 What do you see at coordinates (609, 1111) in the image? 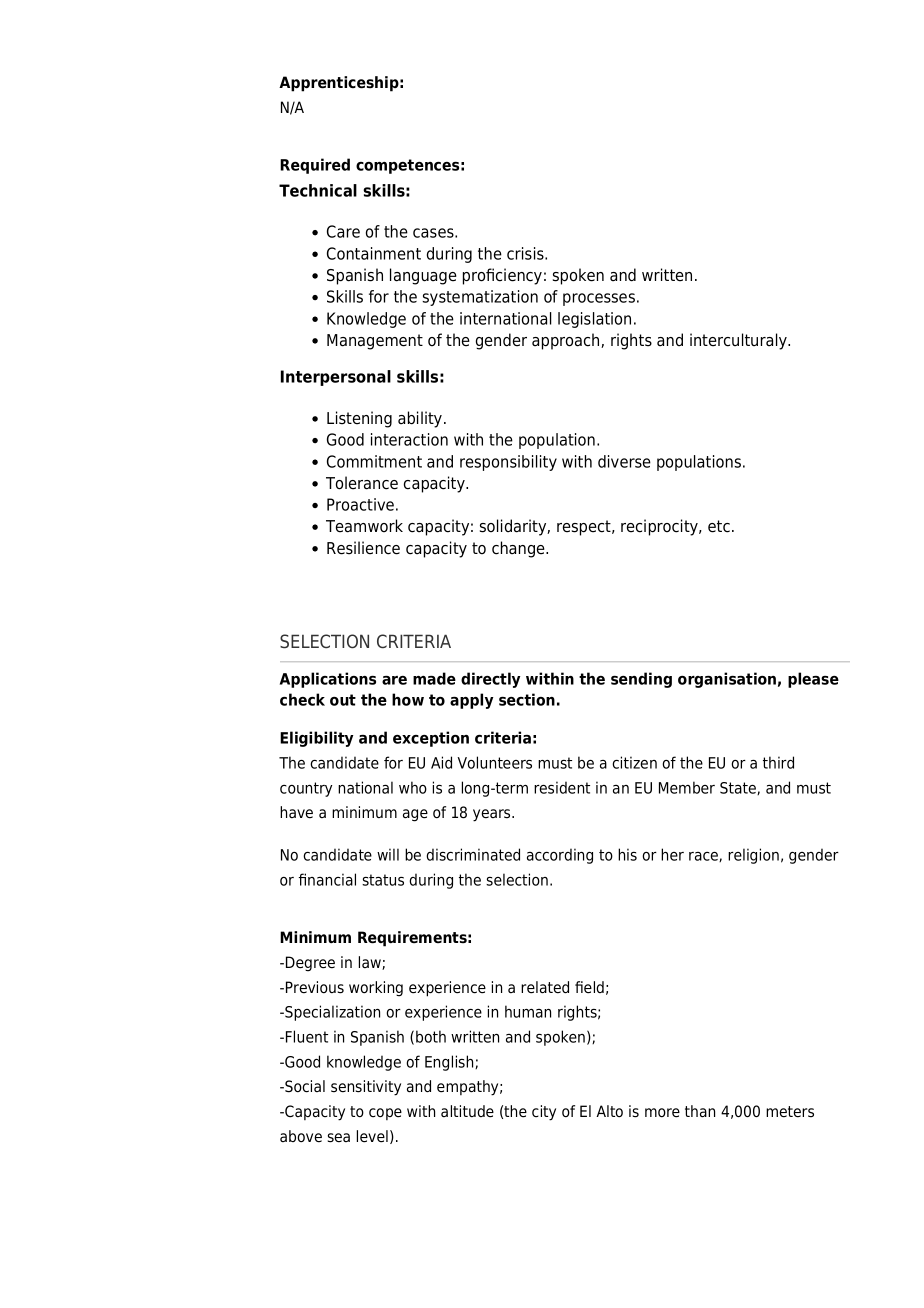
I see `Alto` at bounding box center [609, 1111].
